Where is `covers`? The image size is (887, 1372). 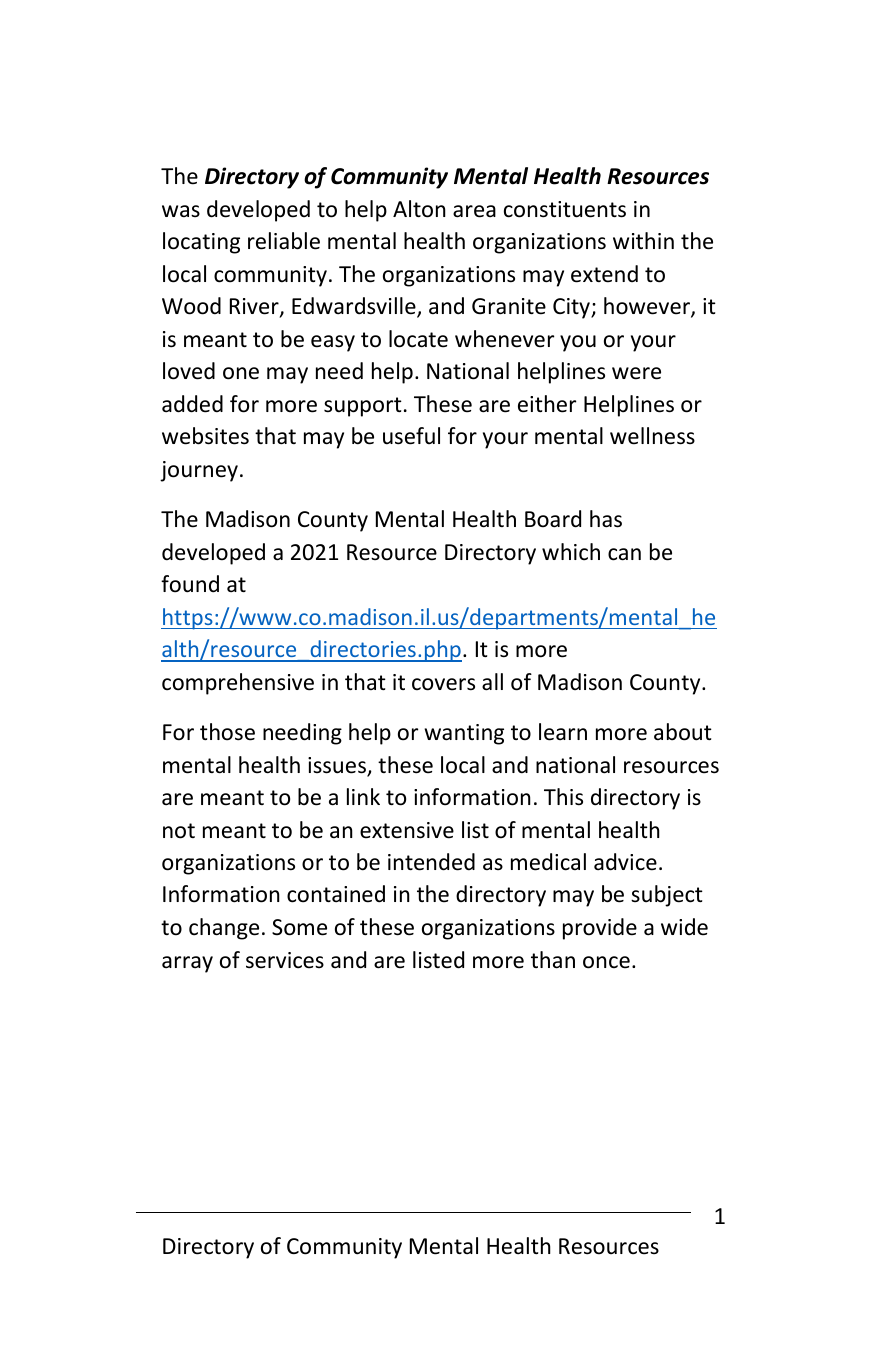 covers is located at coordinates (443, 684).
